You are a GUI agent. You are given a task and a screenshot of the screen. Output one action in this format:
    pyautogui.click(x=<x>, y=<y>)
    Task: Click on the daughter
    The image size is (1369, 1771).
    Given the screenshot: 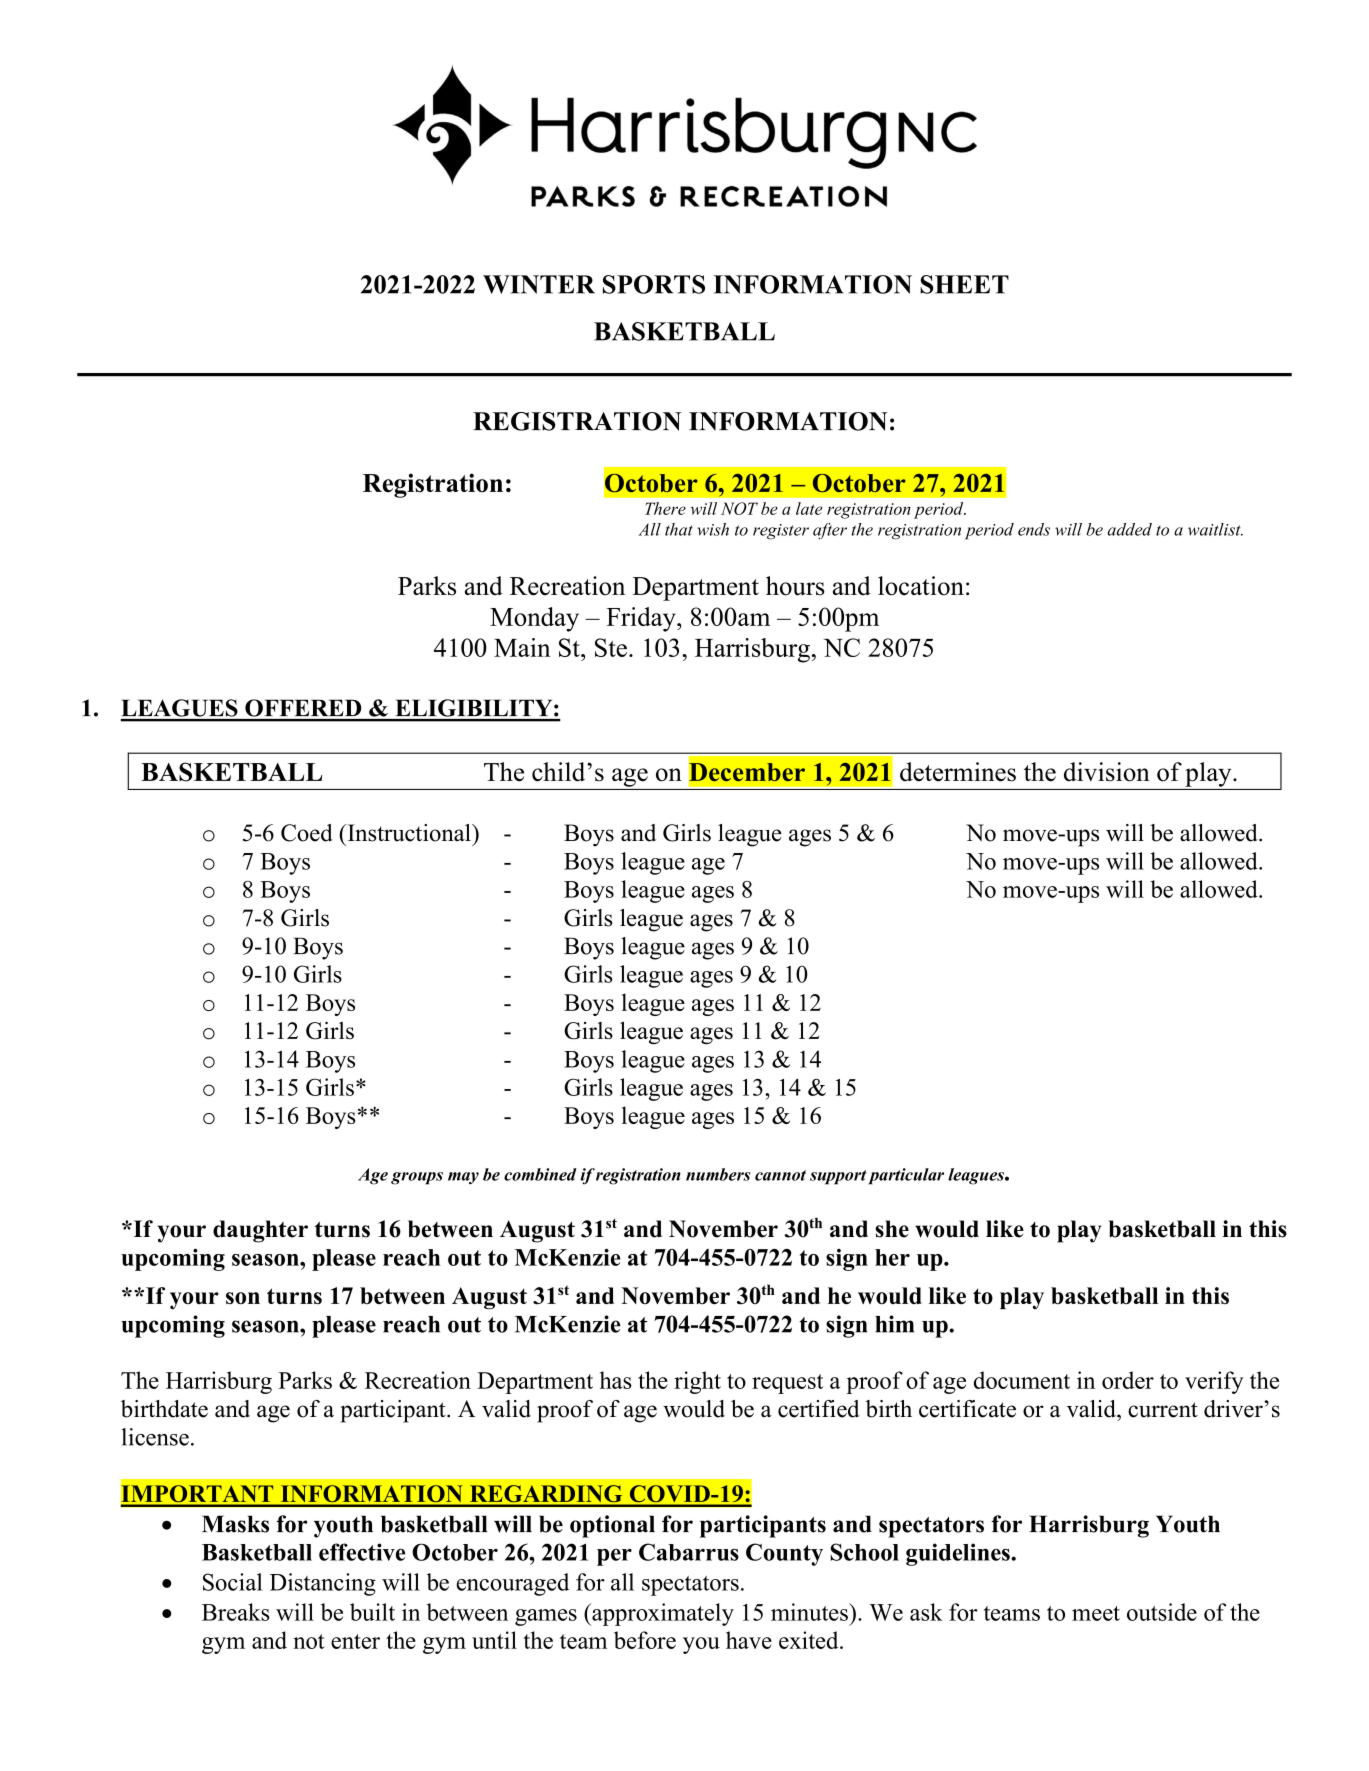 What is the action you would take?
    pyautogui.click(x=260, y=1231)
